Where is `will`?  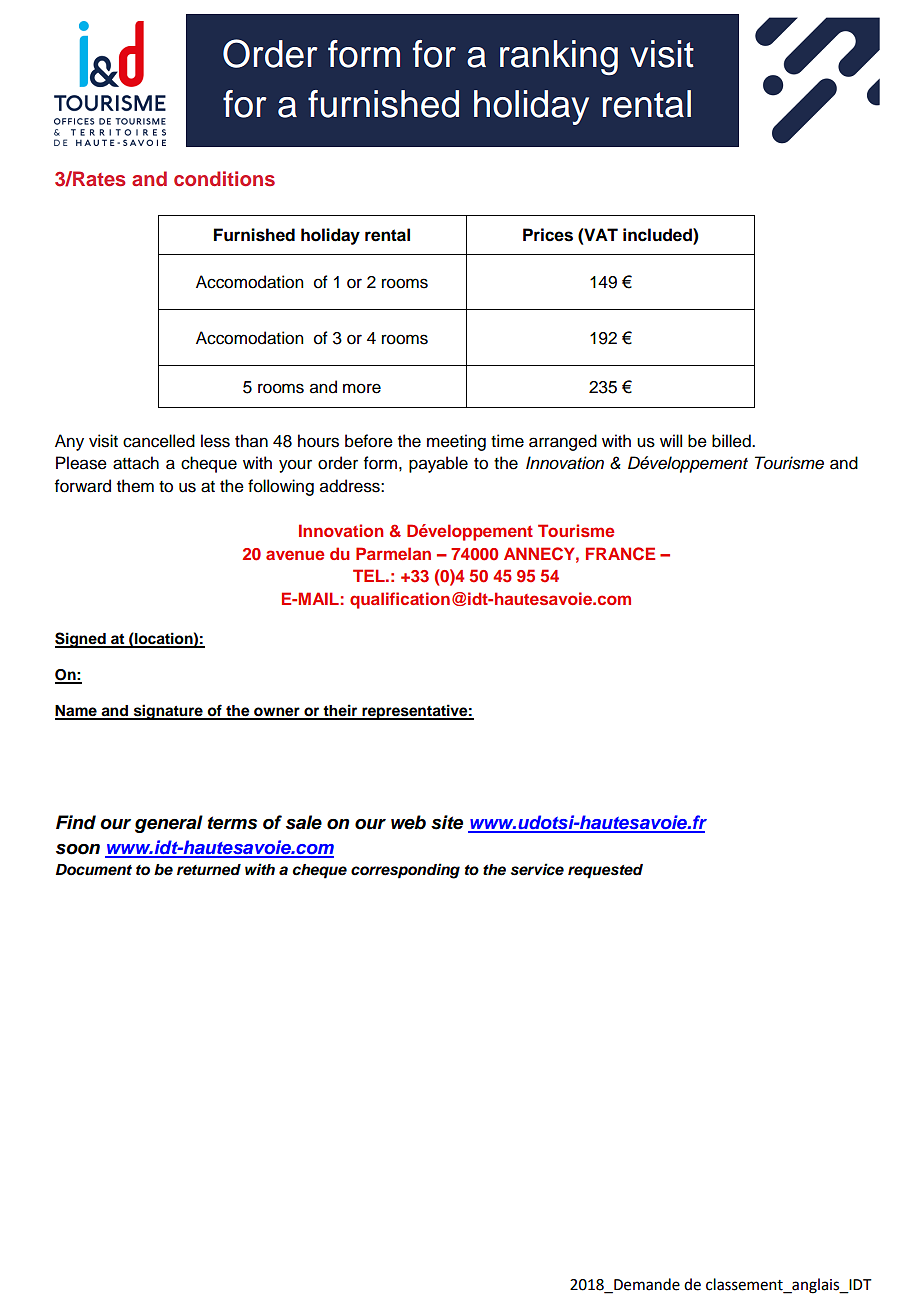
will is located at coordinates (671, 440).
